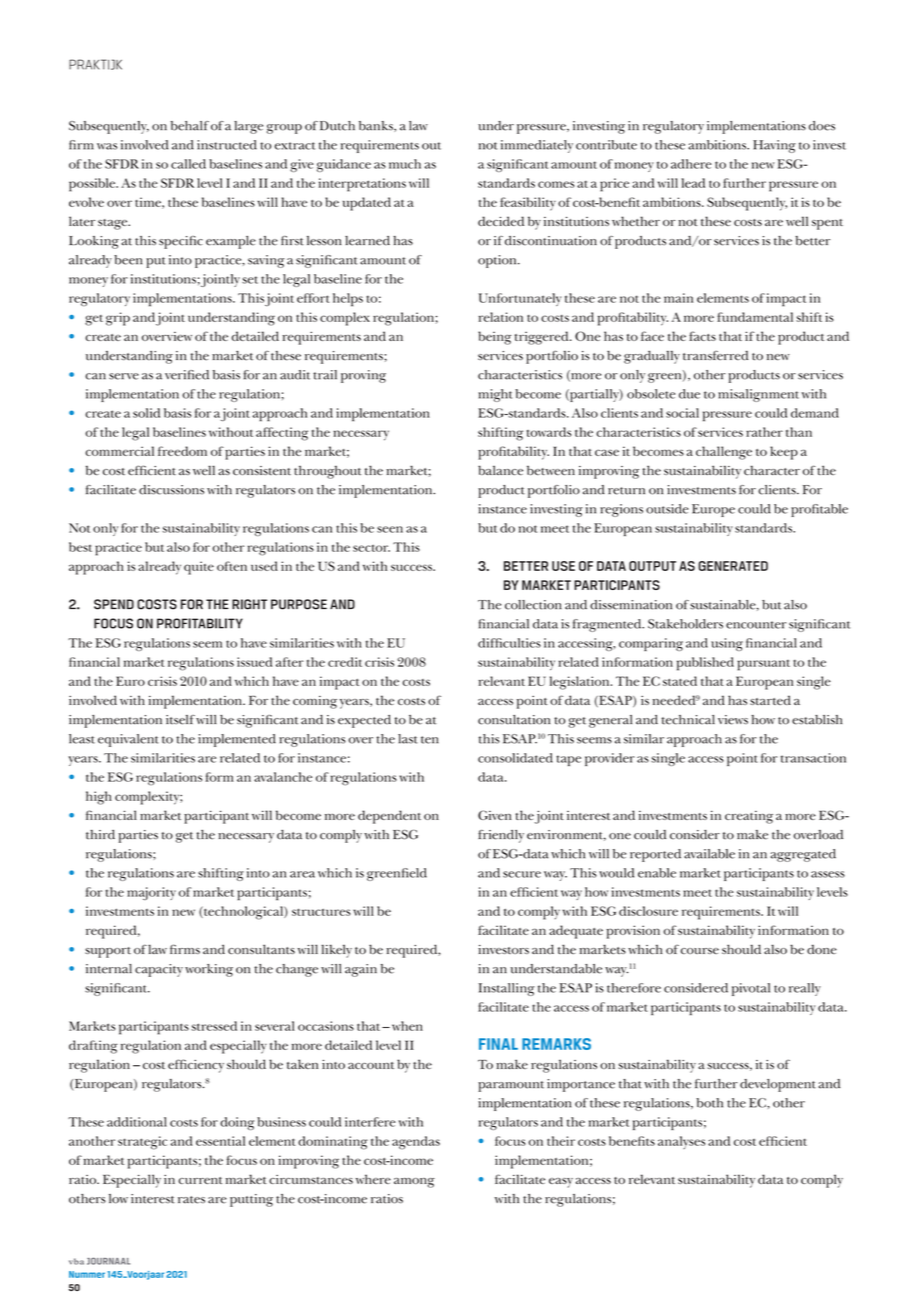 The image size is (919, 1316). Describe the element at coordinates (774, 146) in the document. I see `Having` at that location.
